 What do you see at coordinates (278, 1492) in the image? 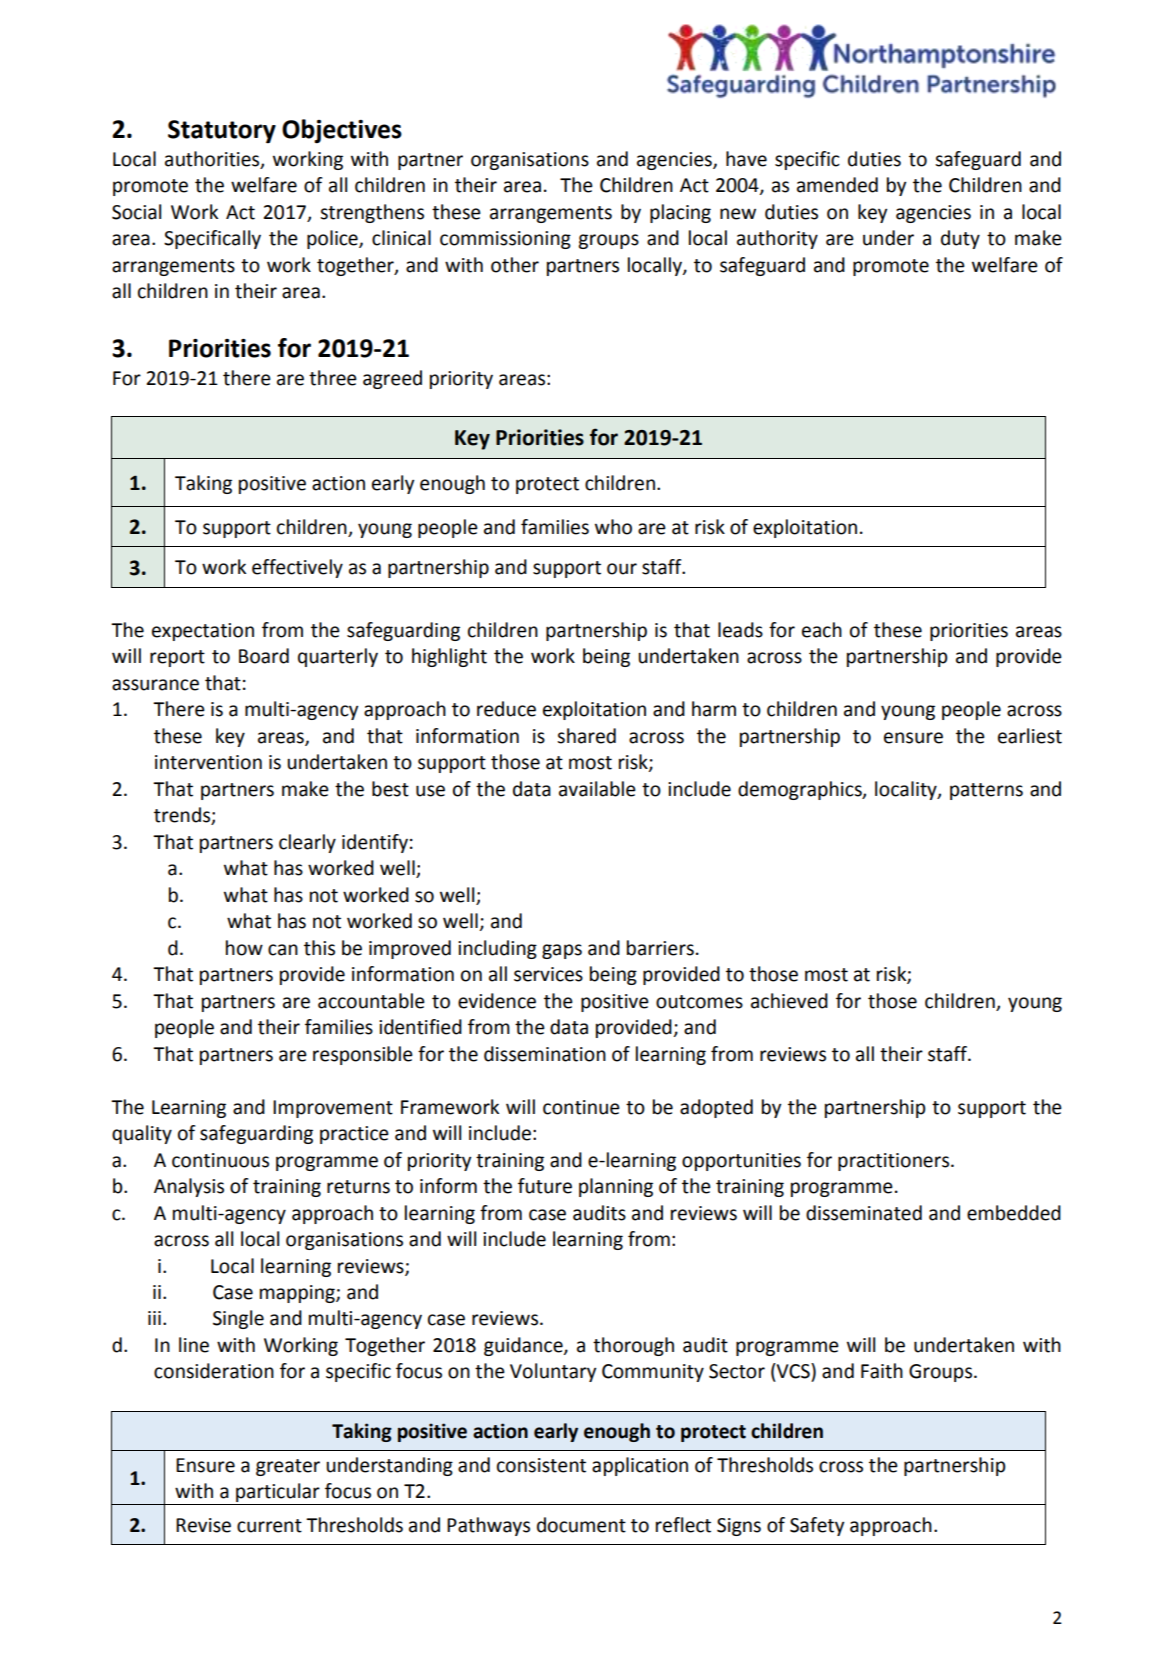
I see `particular` at bounding box center [278, 1492].
